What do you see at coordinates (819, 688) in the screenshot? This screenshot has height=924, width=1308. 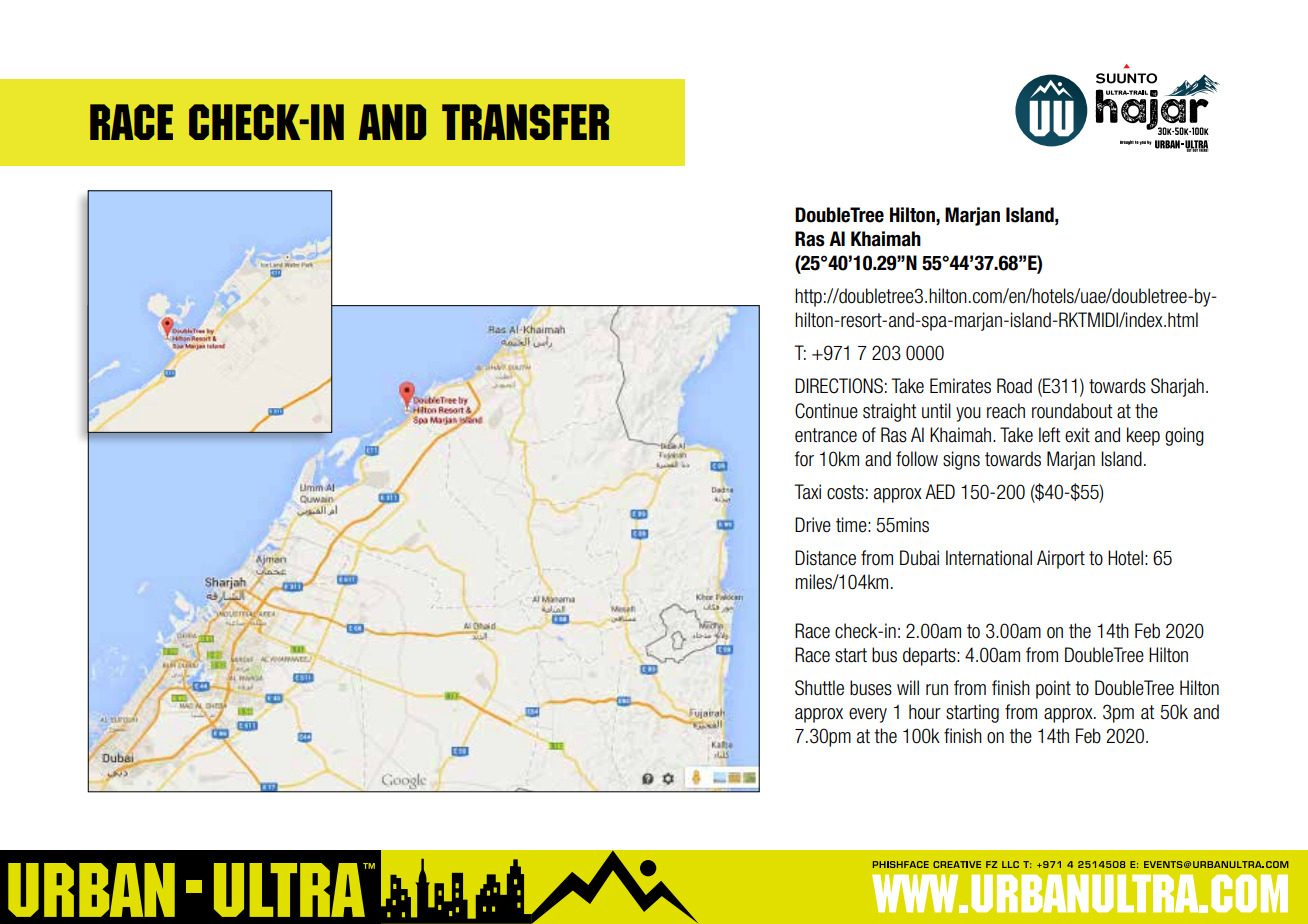 I see `Shuttle` at bounding box center [819, 688].
